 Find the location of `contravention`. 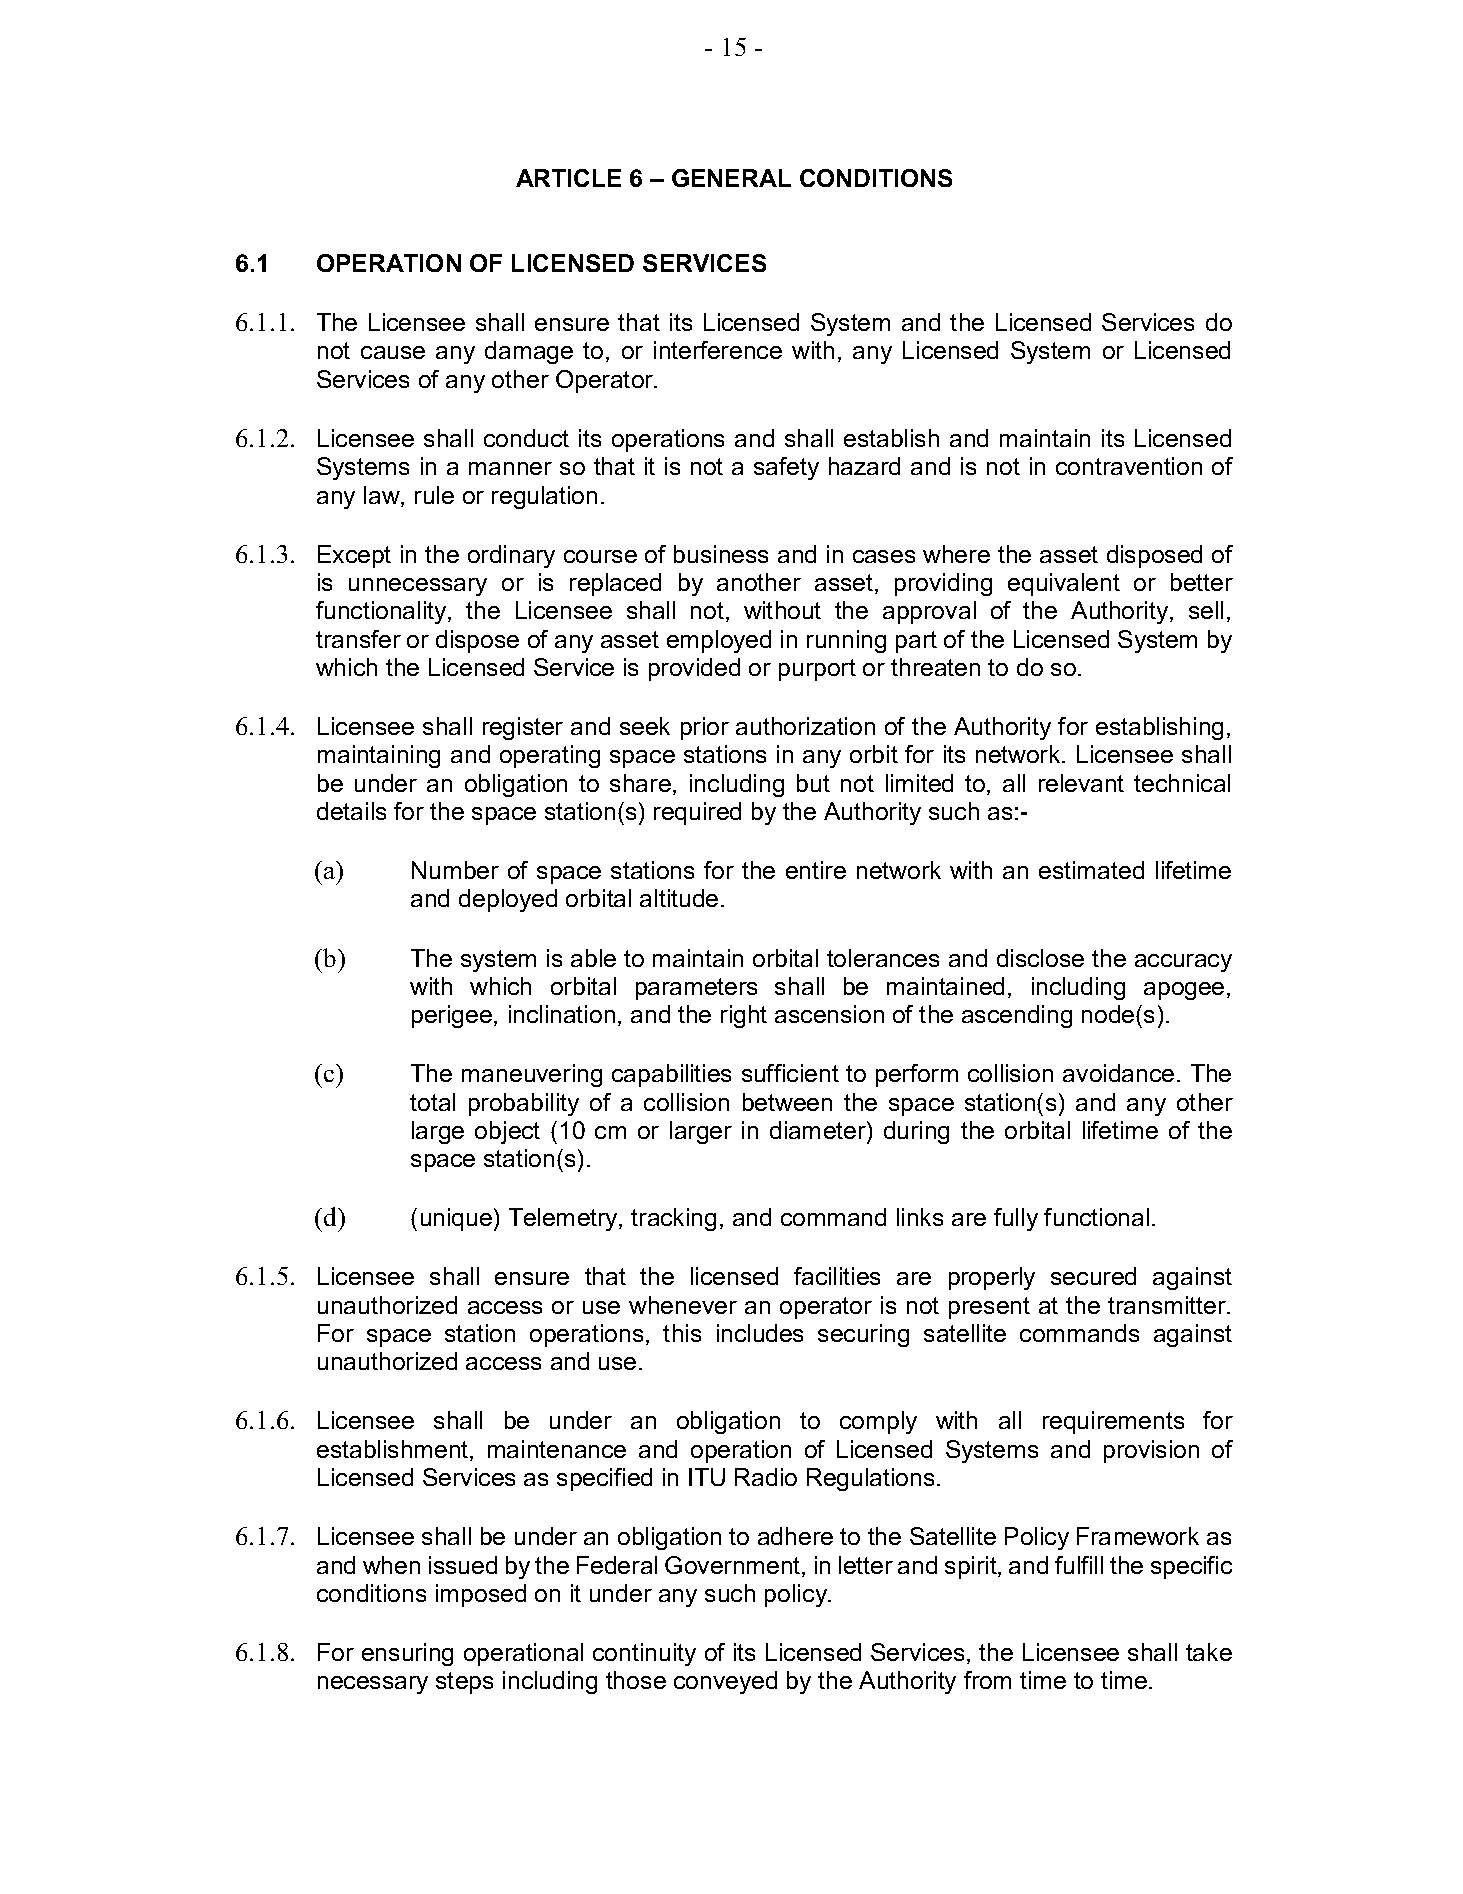

contravention is located at coordinates (1129, 466).
